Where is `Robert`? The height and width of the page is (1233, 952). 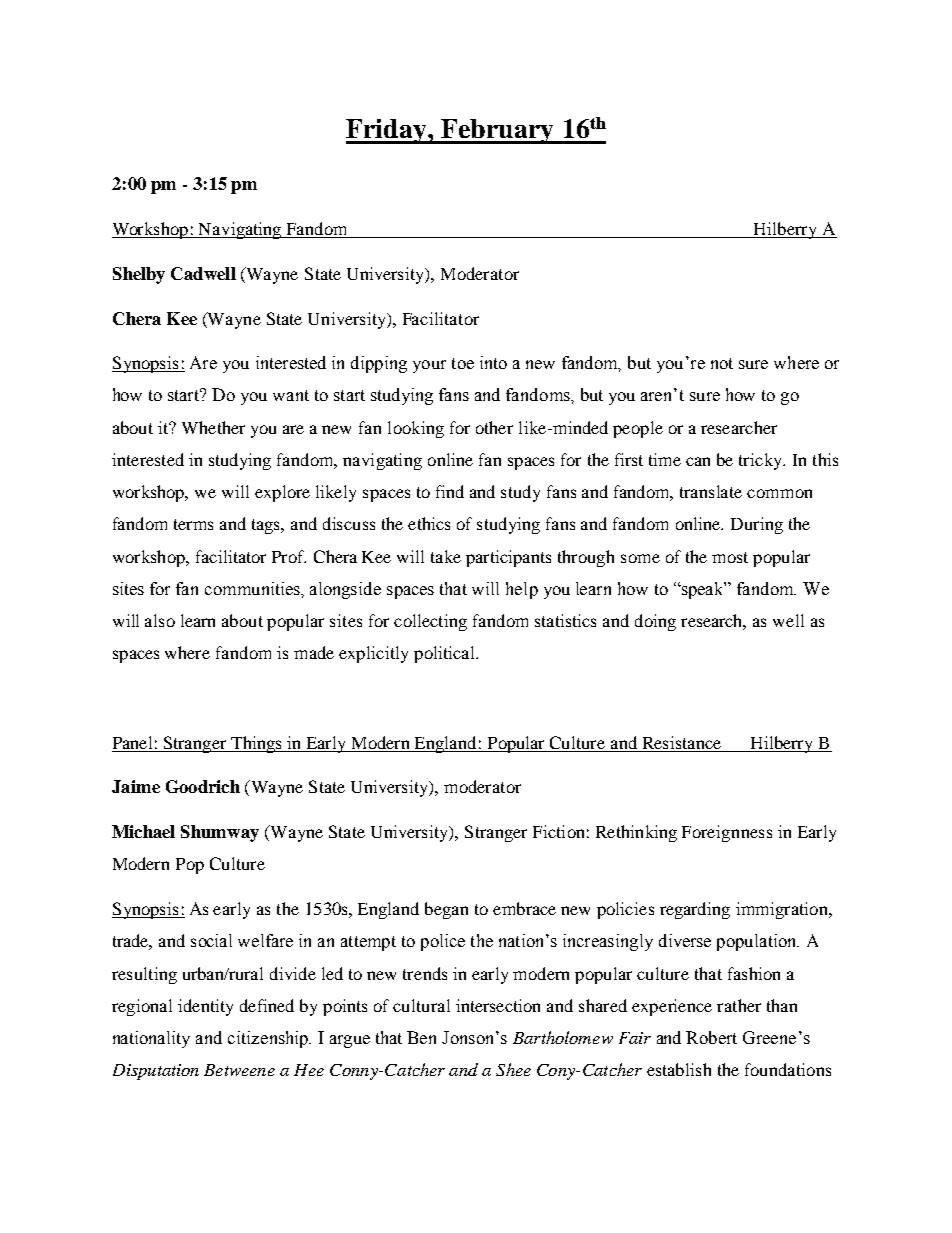
Robert is located at coordinates (711, 1037).
